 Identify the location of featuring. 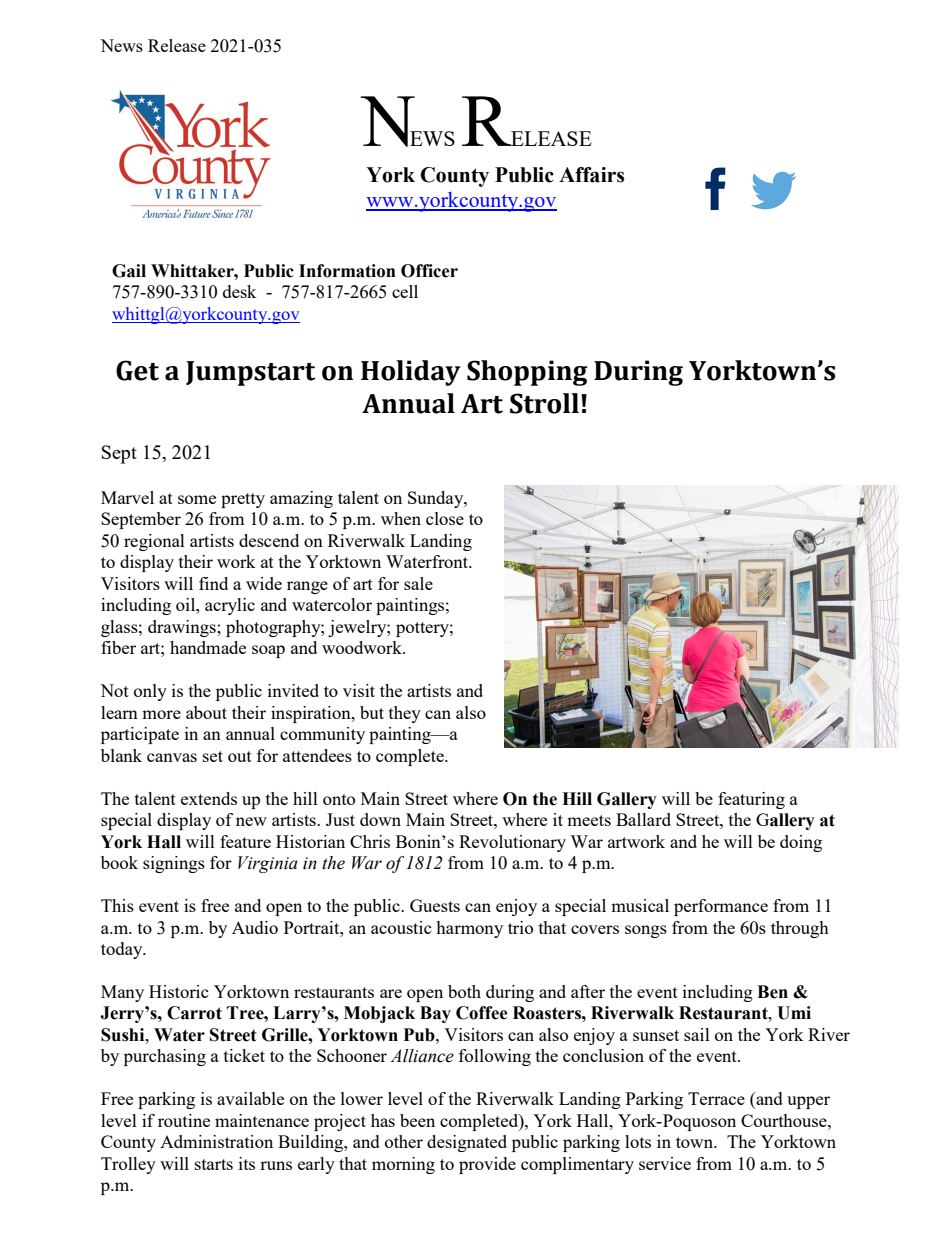
(751, 800).
